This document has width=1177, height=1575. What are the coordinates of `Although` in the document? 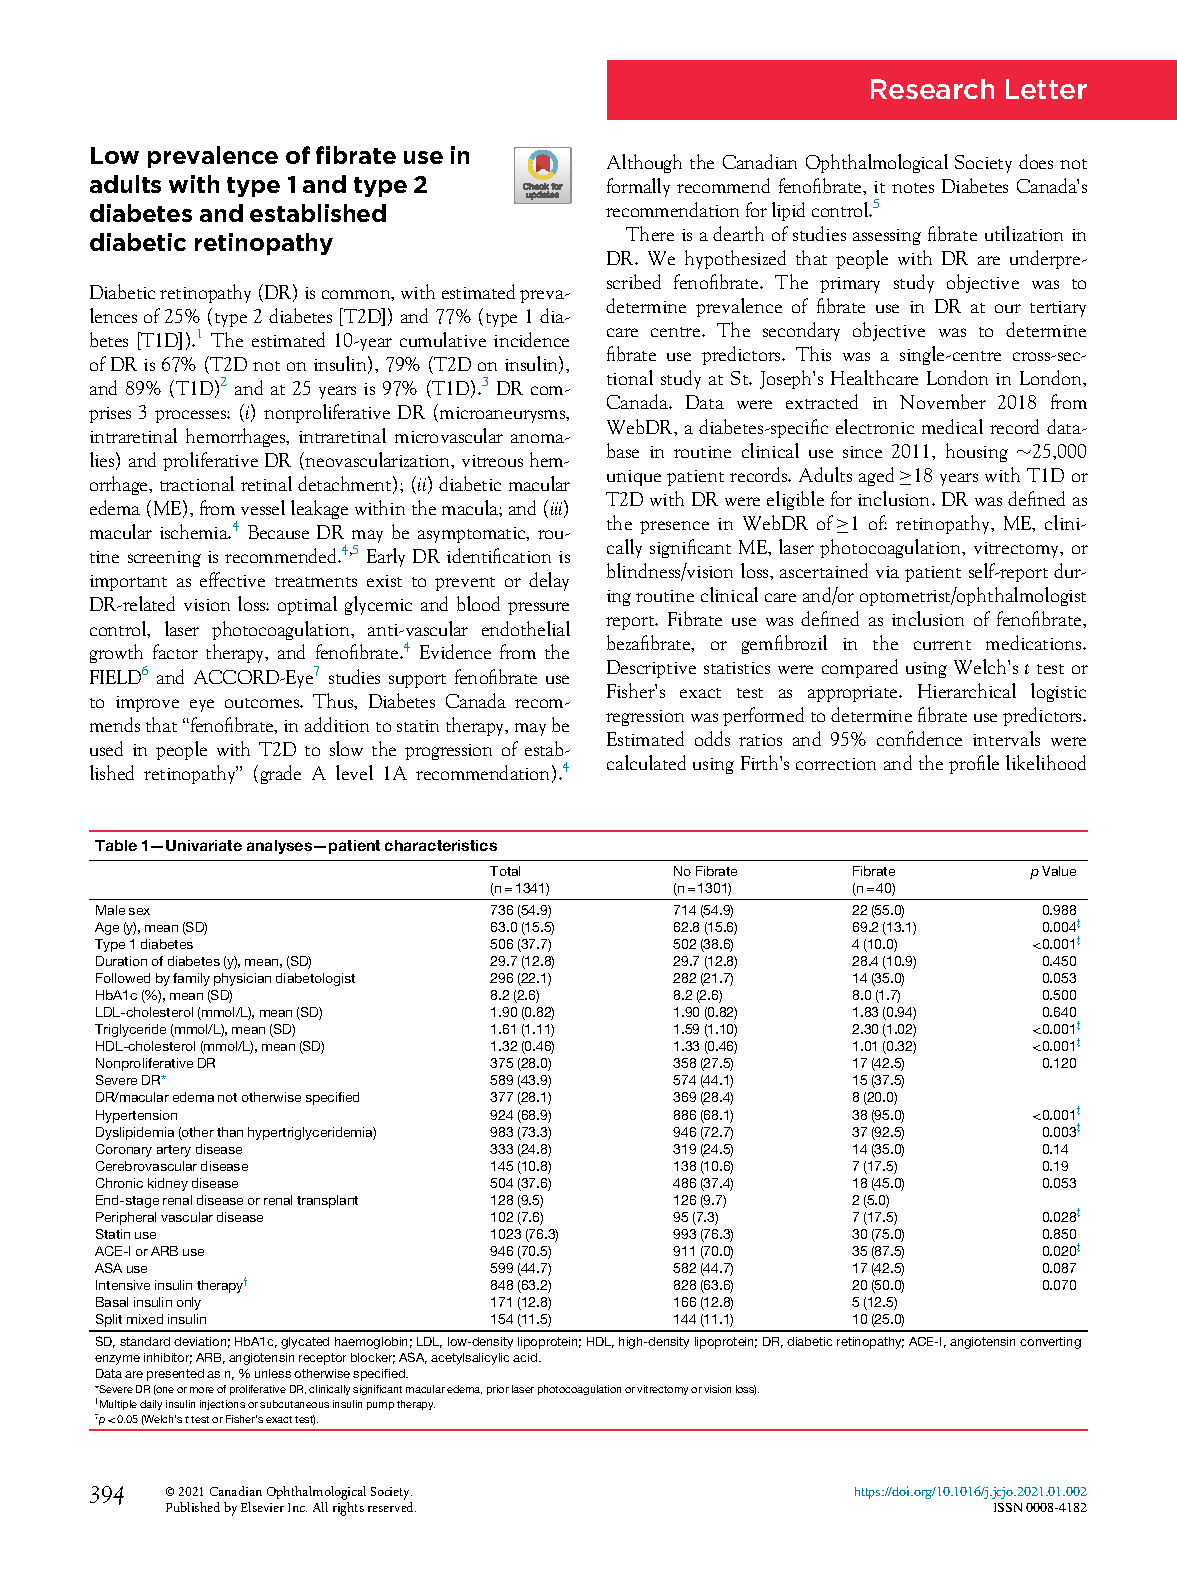 It's located at (644, 163).
